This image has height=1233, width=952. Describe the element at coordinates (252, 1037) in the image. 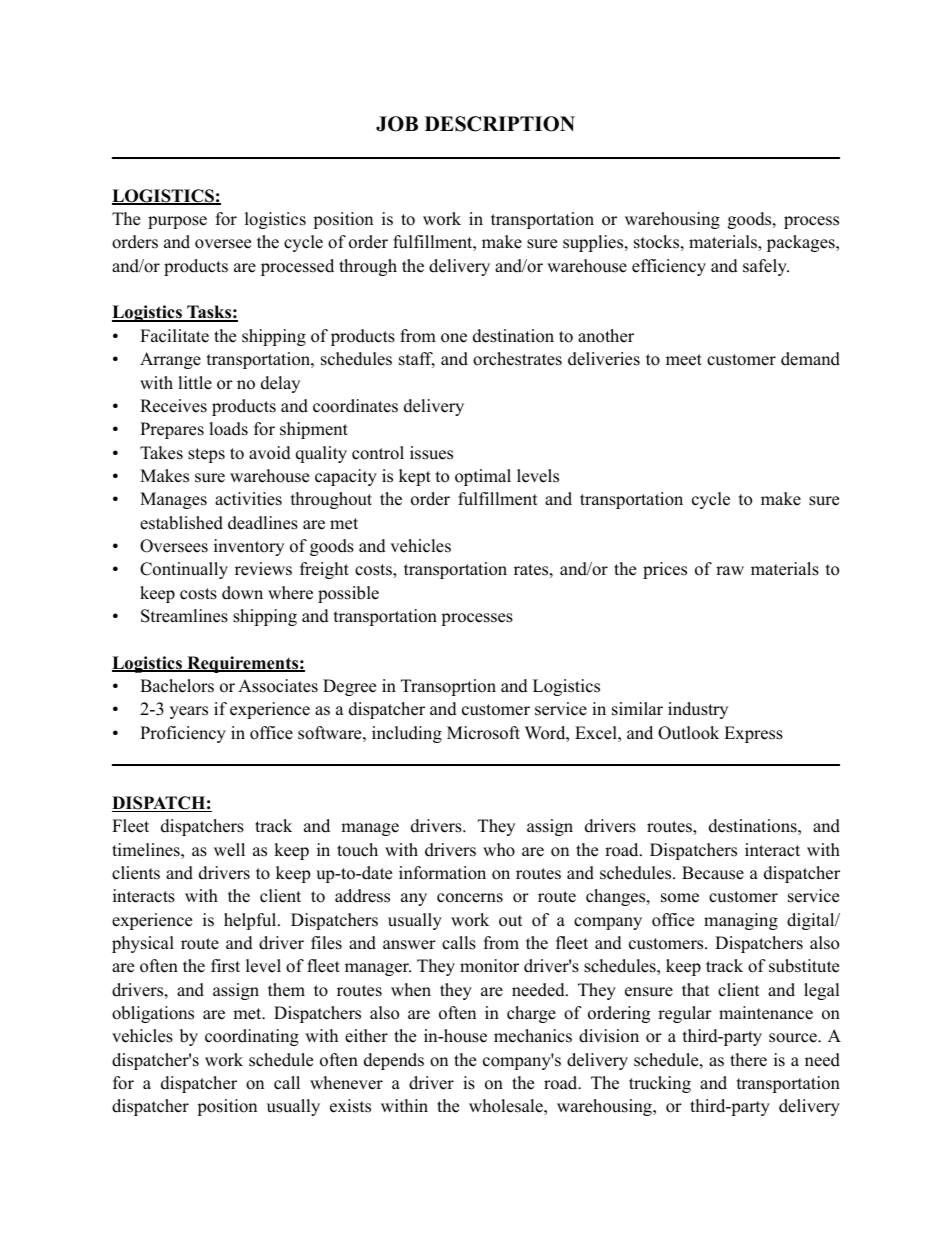

I see `coordinating` at that location.
